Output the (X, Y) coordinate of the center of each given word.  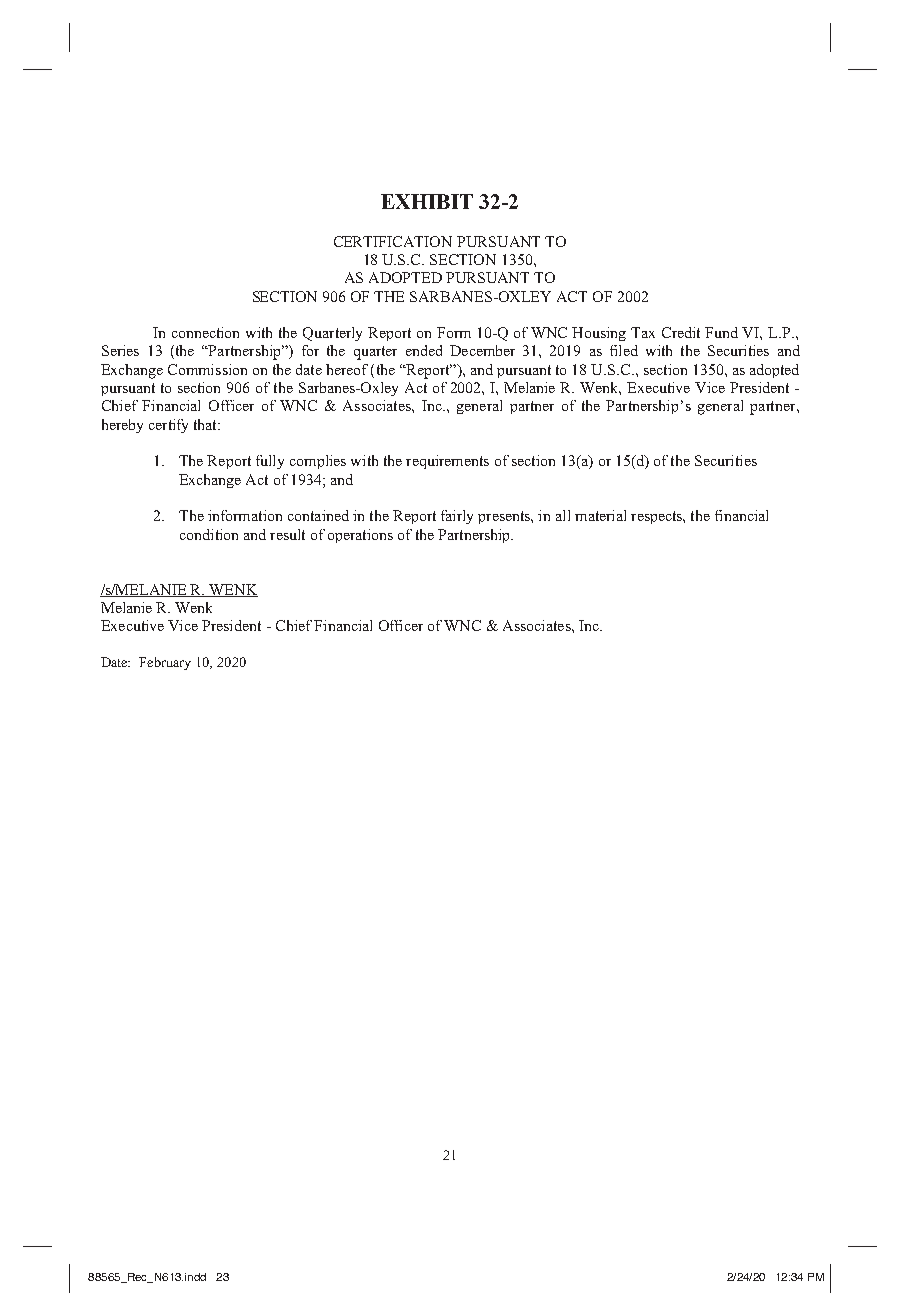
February (165, 663)
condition (209, 534)
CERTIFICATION (393, 241)
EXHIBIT (427, 201)
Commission (207, 369)
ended (424, 350)
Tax (643, 332)
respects (657, 517)
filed (624, 350)
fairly (457, 517)
